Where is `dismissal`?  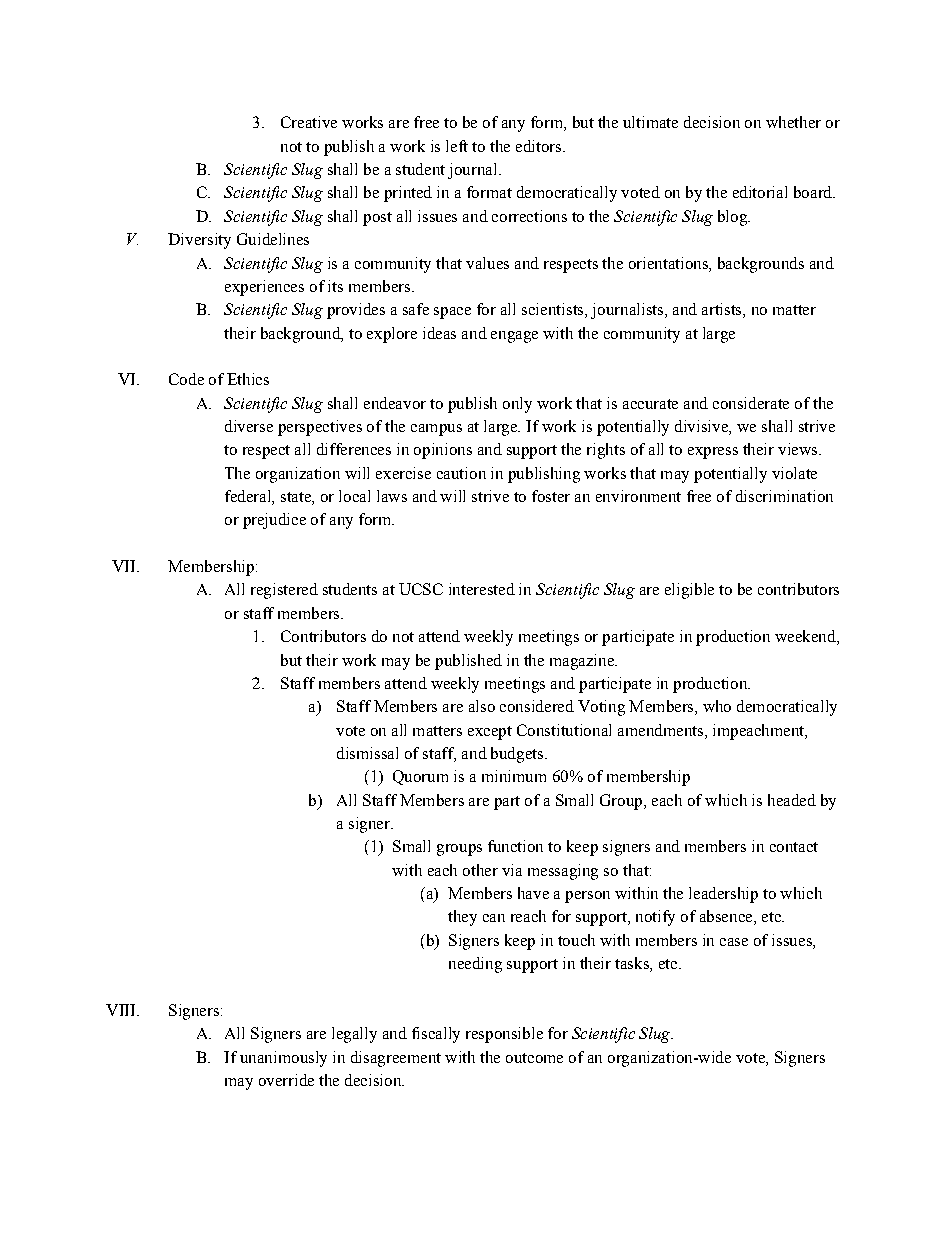
dismissal is located at coordinates (367, 753).
